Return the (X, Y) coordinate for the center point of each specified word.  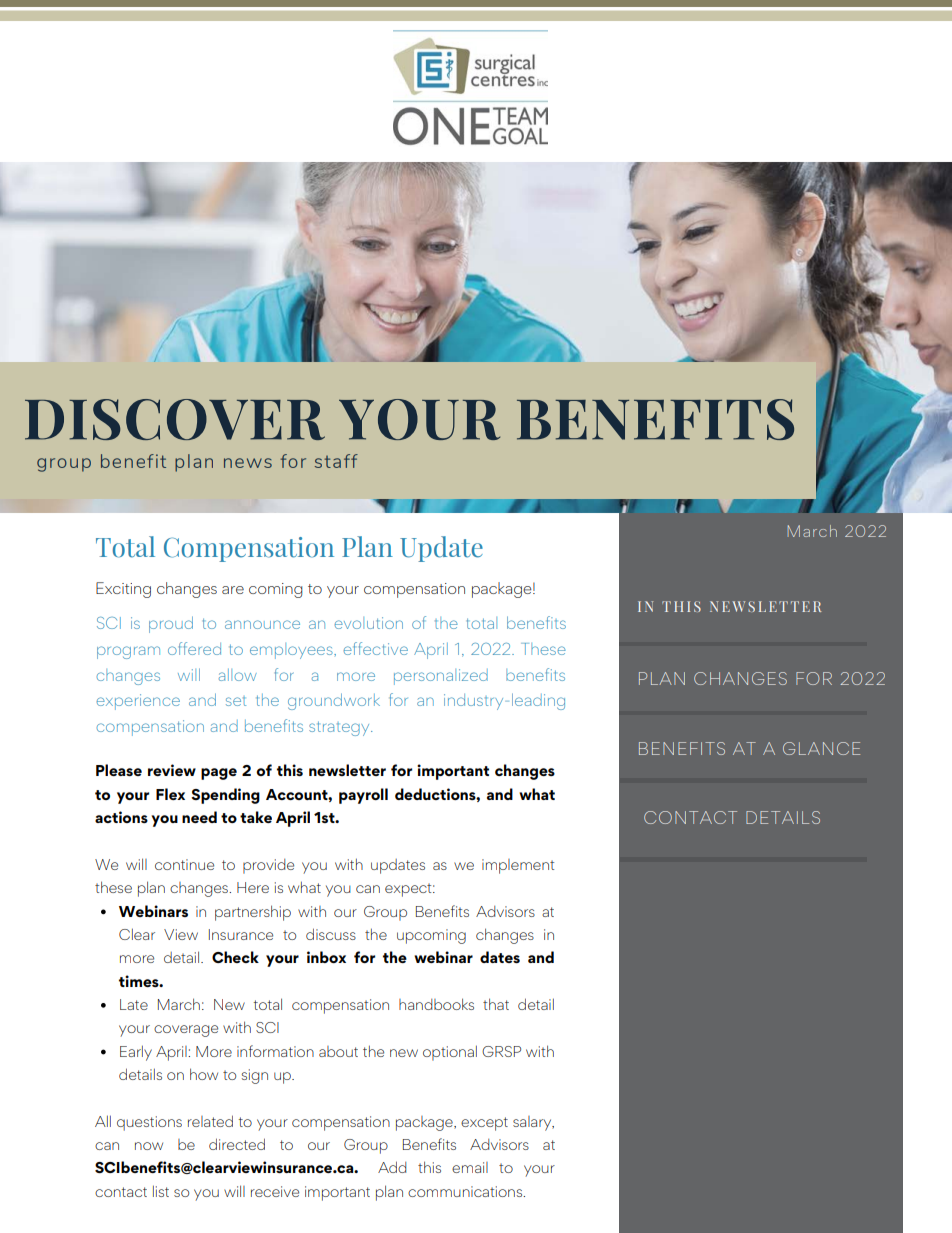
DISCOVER (175, 419)
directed (237, 1144)
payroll (363, 796)
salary (533, 1123)
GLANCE (821, 748)
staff (336, 461)
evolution (368, 623)
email (470, 1167)
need (199, 817)
